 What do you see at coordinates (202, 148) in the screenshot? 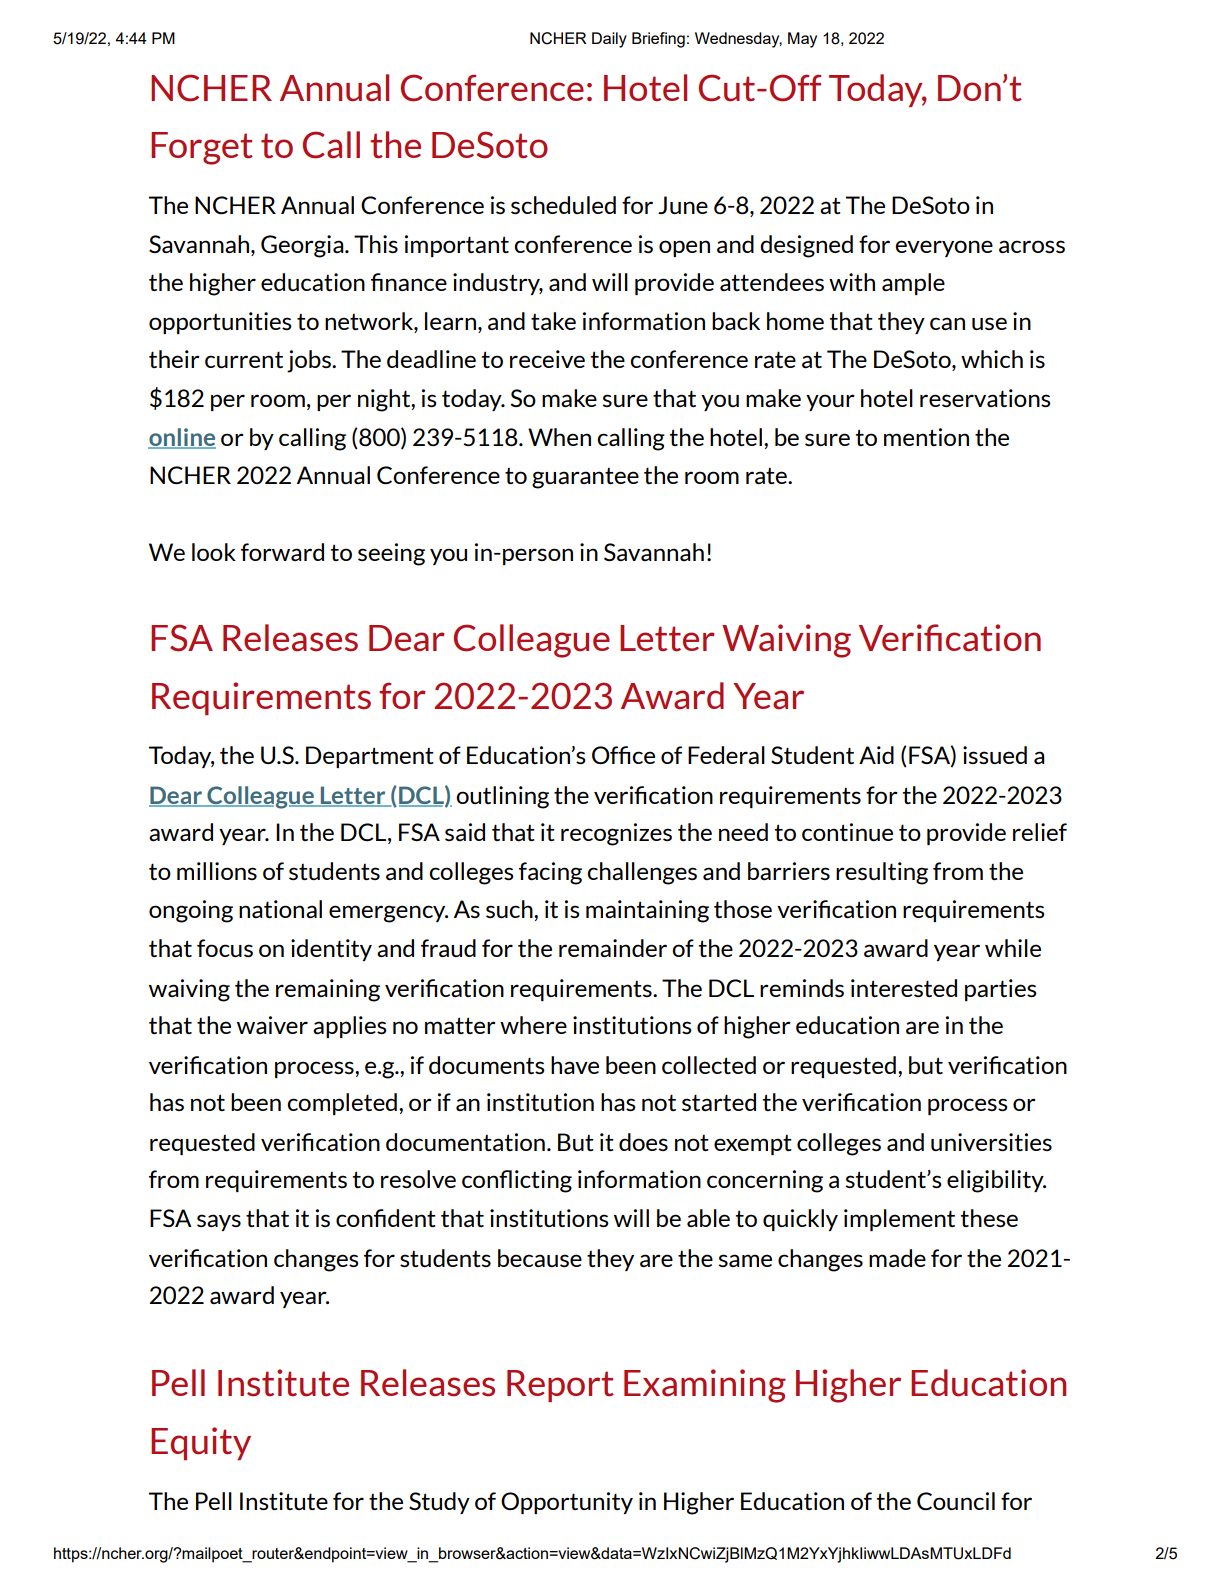
I see `Forget` at bounding box center [202, 148].
